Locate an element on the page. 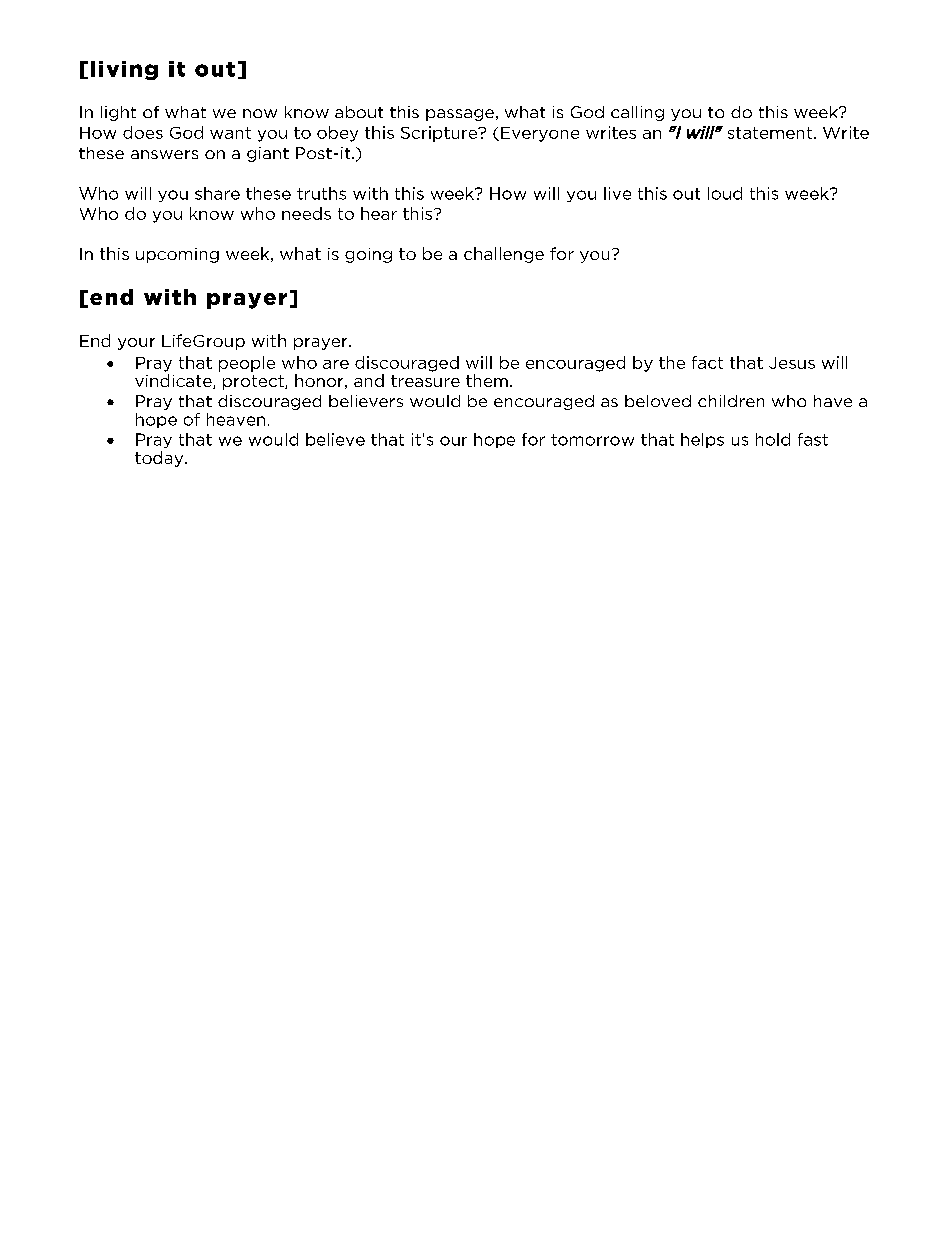 The height and width of the document is (1233, 952). people is located at coordinates (247, 364).
